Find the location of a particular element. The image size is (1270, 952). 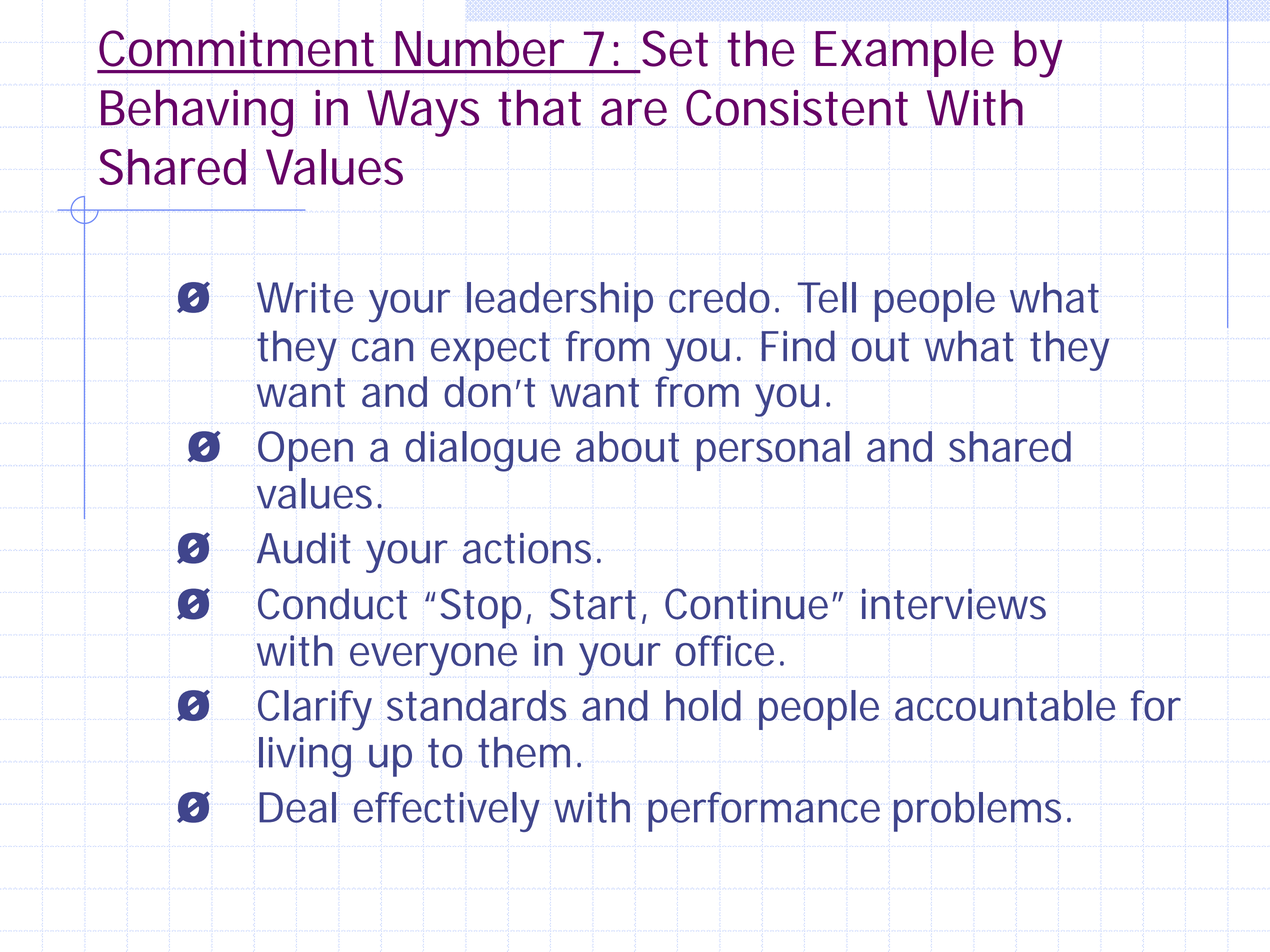

Commitment is located at coordinates (236, 48).
